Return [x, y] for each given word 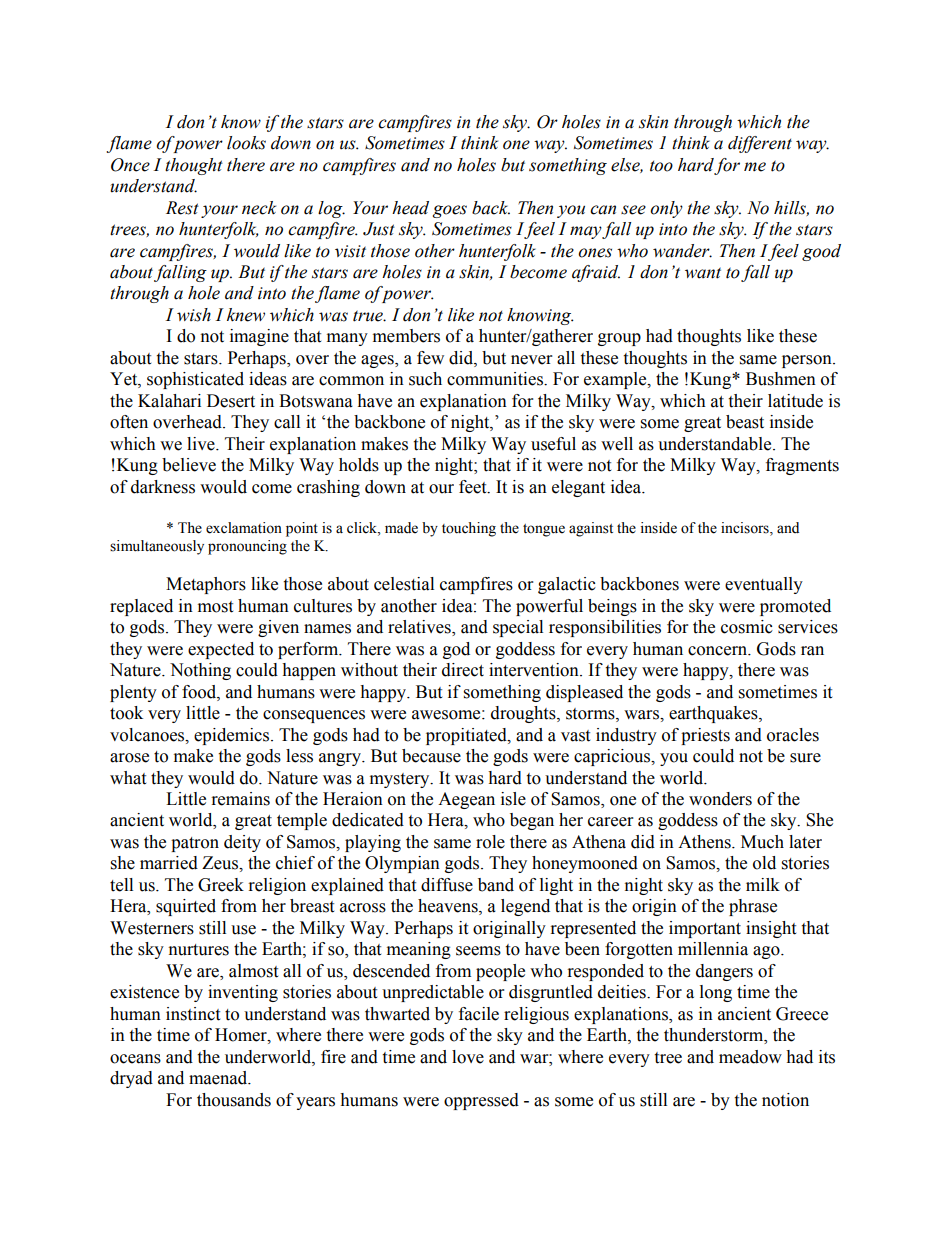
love [468, 1057]
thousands [234, 1100]
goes [450, 211]
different [760, 144]
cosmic [747, 627]
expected [221, 650]
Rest [182, 208]
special [518, 628]
